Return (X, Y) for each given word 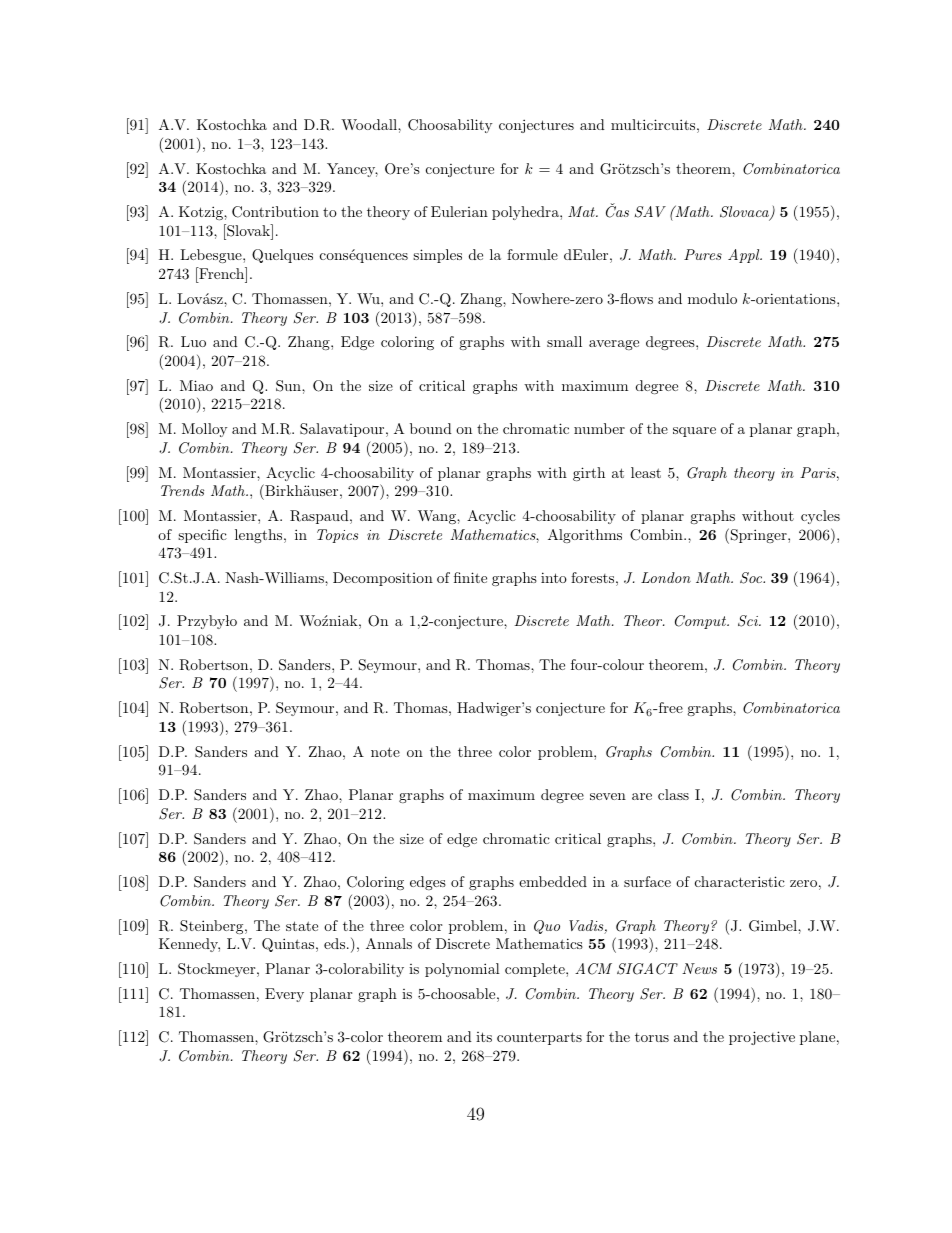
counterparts (539, 1038)
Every (284, 995)
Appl (745, 256)
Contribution (275, 212)
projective (762, 1038)
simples (437, 256)
